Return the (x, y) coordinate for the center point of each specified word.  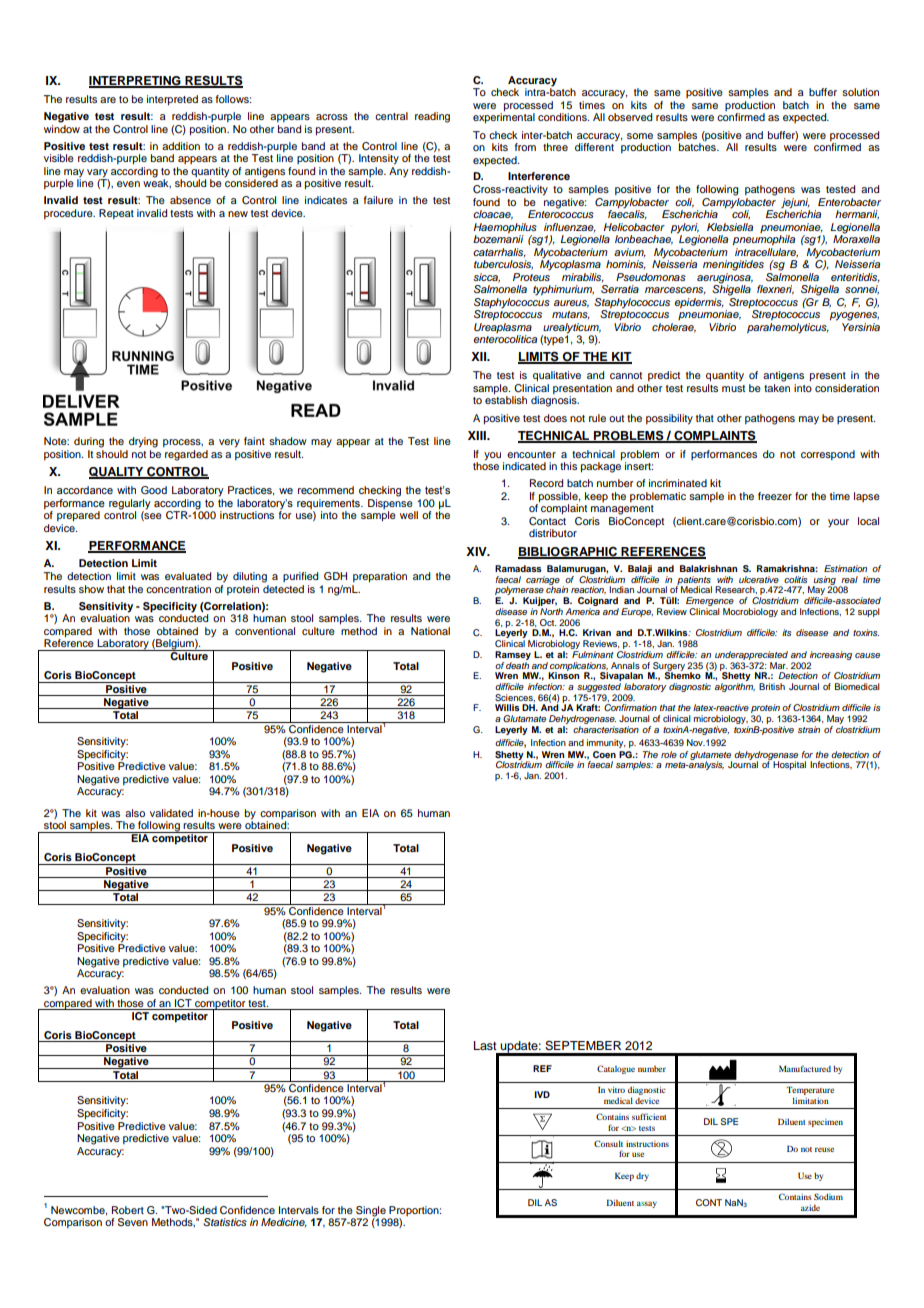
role (669, 754)
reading (432, 117)
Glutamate (524, 718)
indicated (524, 466)
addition (181, 146)
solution (860, 92)
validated (171, 813)
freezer (775, 496)
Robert (128, 1210)
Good (154, 490)
